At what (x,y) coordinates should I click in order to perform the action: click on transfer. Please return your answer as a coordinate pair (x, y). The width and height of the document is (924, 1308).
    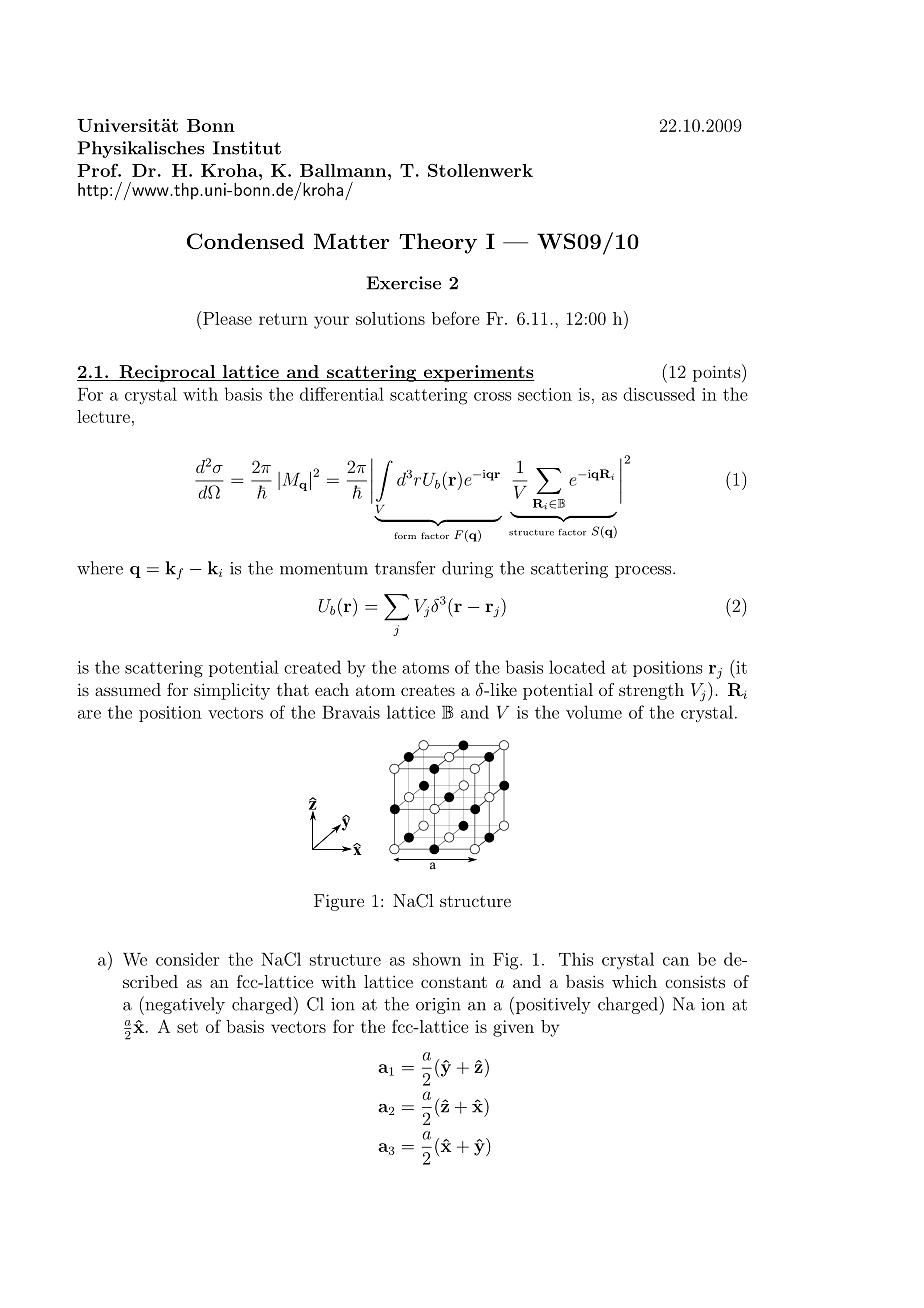
    Looking at the image, I should click on (405, 568).
